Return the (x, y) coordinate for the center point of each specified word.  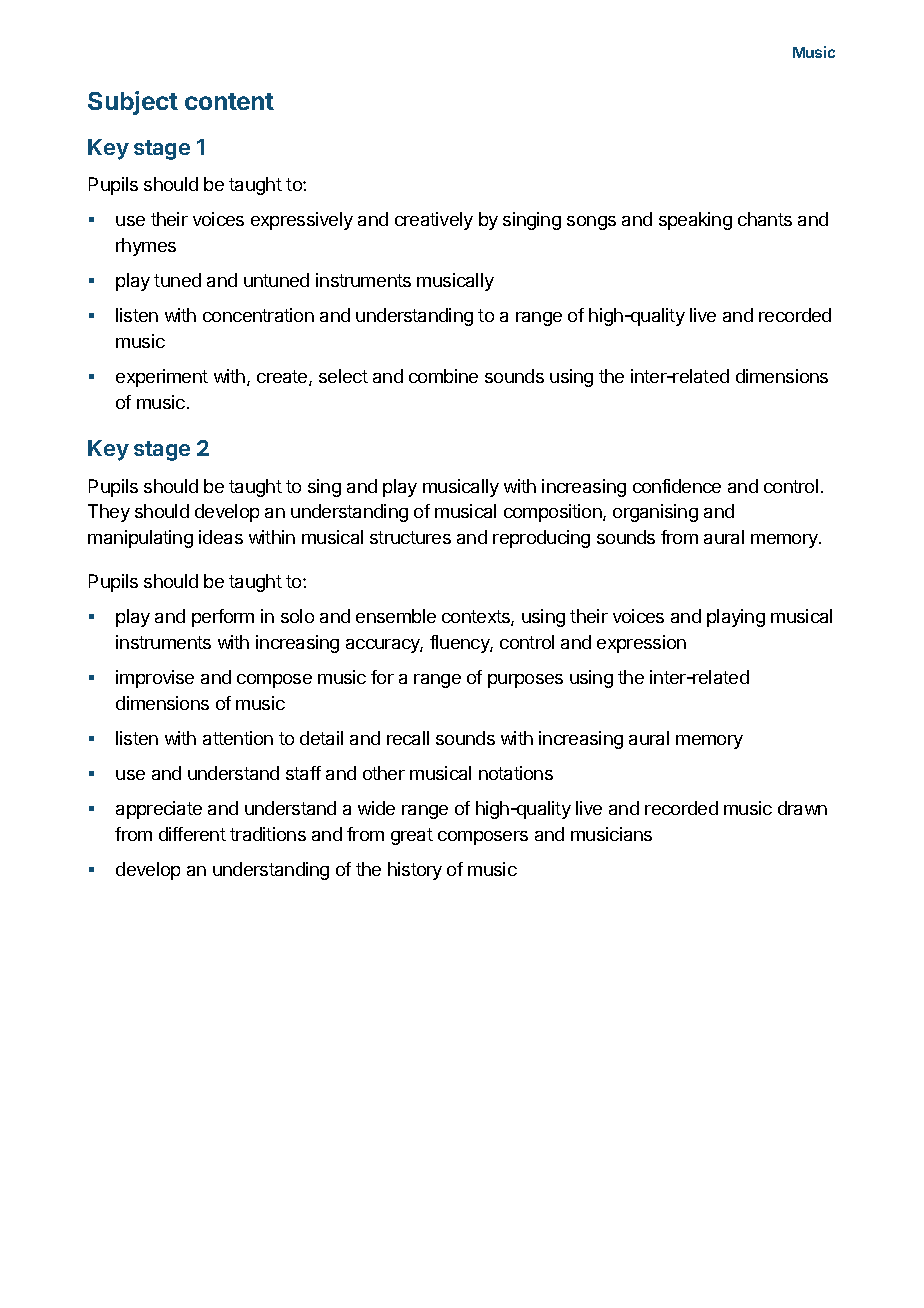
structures (410, 537)
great (412, 836)
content (229, 101)
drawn (802, 808)
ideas (221, 537)
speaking (695, 221)
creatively (434, 221)
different (192, 834)
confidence (677, 486)
